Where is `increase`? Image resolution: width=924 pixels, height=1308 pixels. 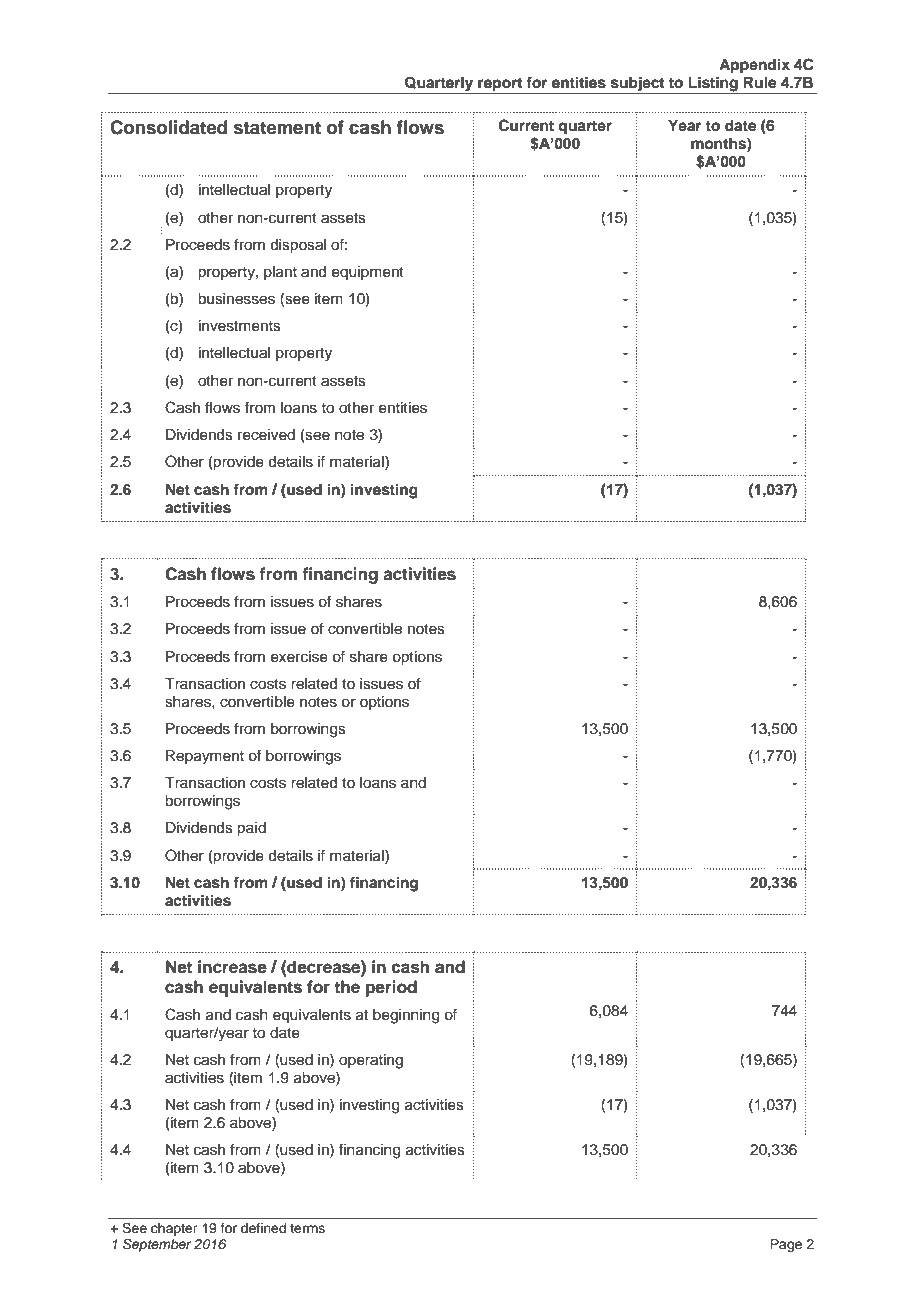 increase is located at coordinates (232, 967).
